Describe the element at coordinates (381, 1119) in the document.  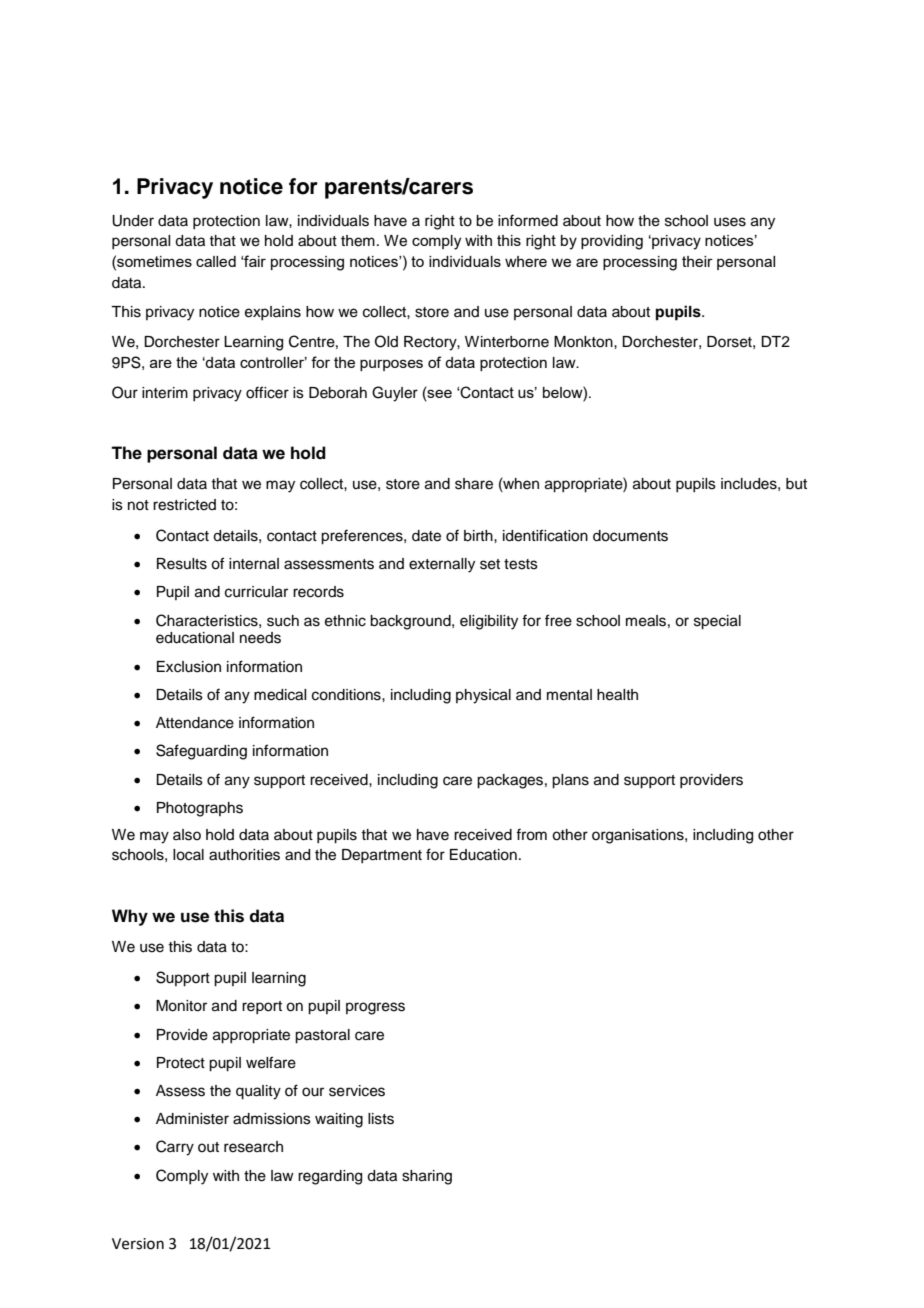
I see `lists` at that location.
